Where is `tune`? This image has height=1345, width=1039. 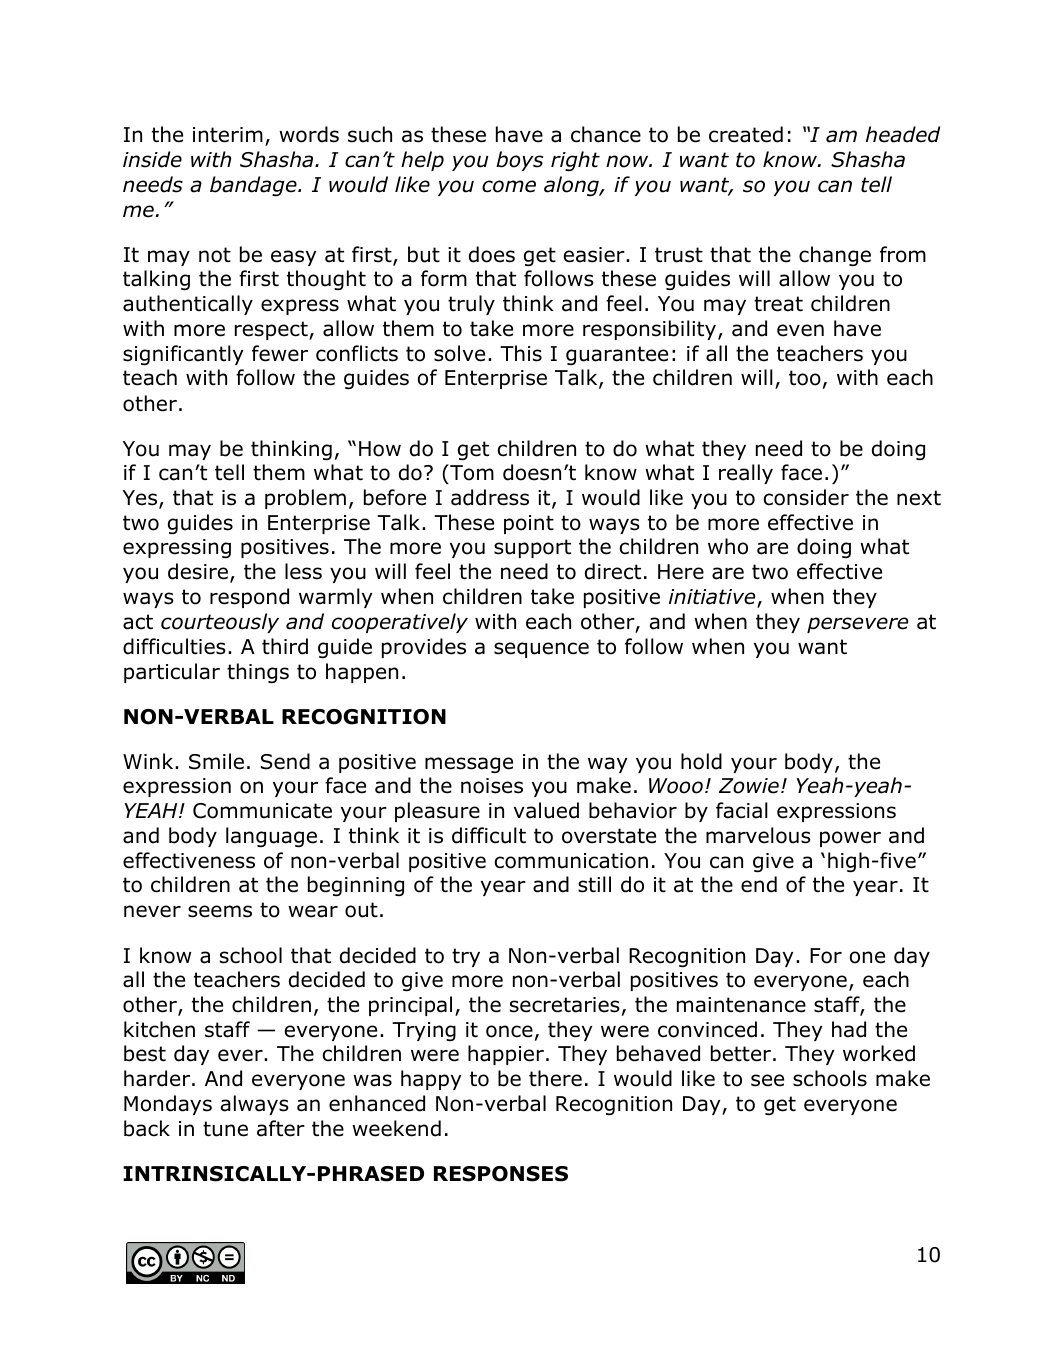 tune is located at coordinates (225, 1129).
